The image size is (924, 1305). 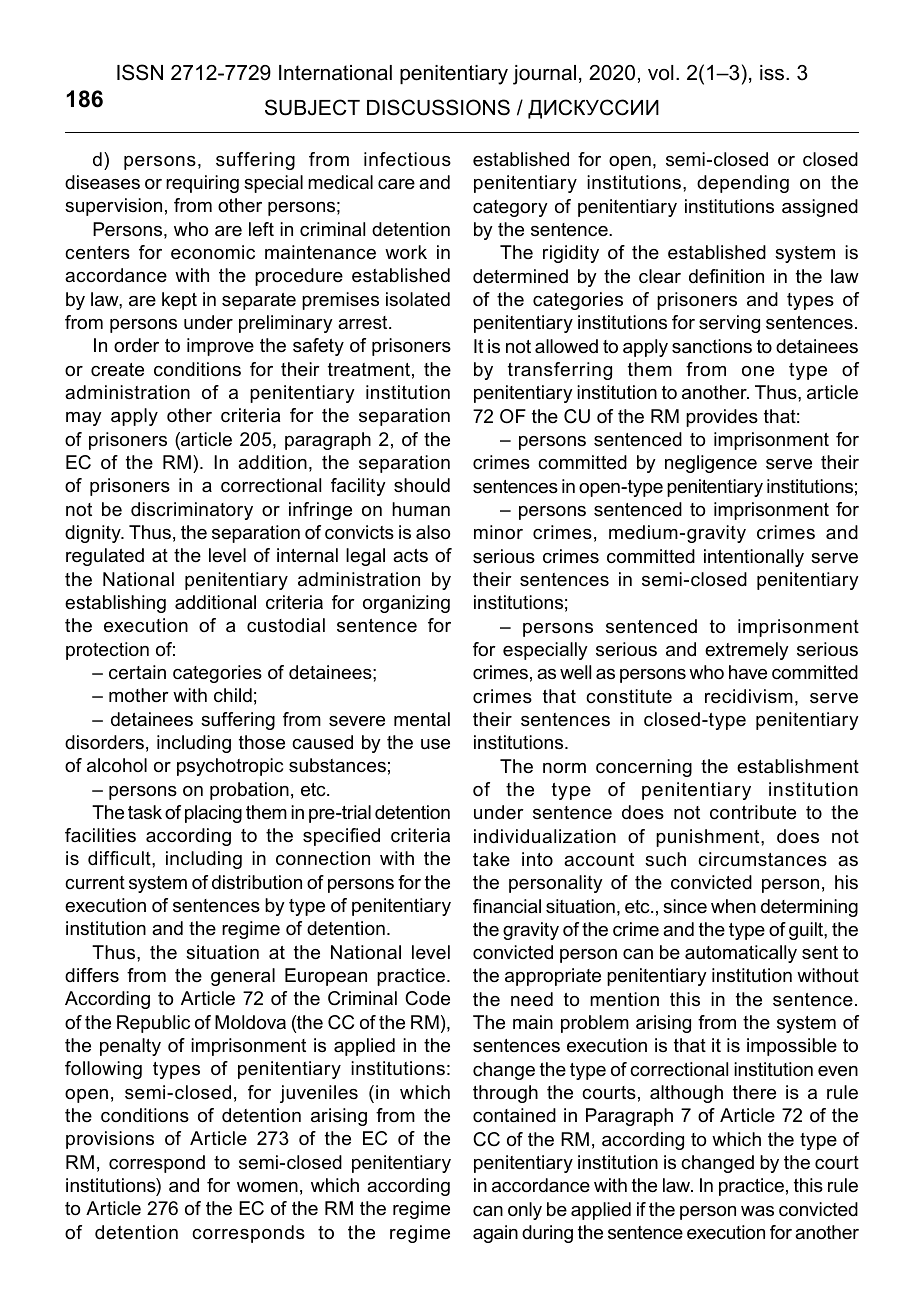 I want to click on again, so click(x=495, y=1234).
